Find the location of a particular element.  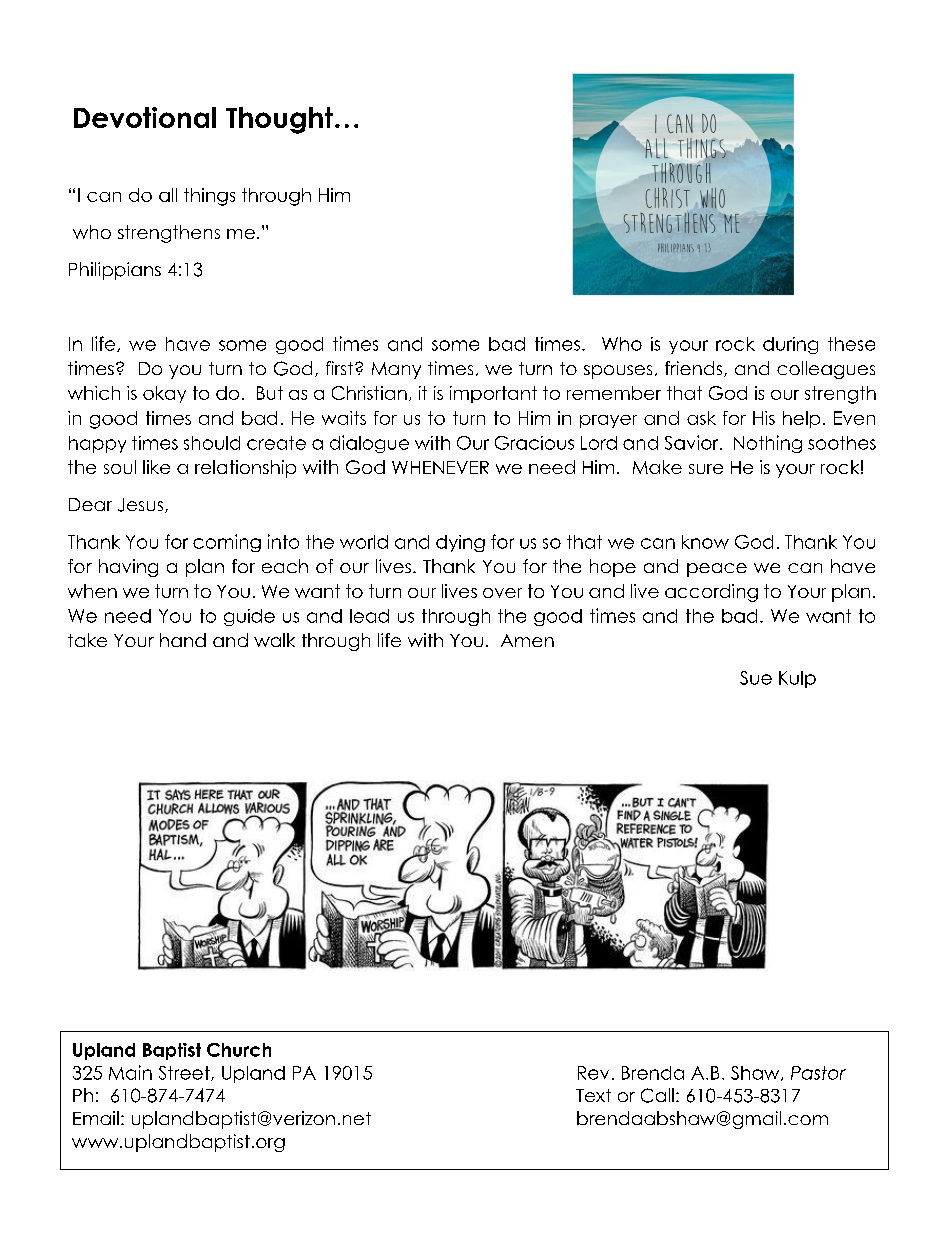

like is located at coordinates (156, 467).
